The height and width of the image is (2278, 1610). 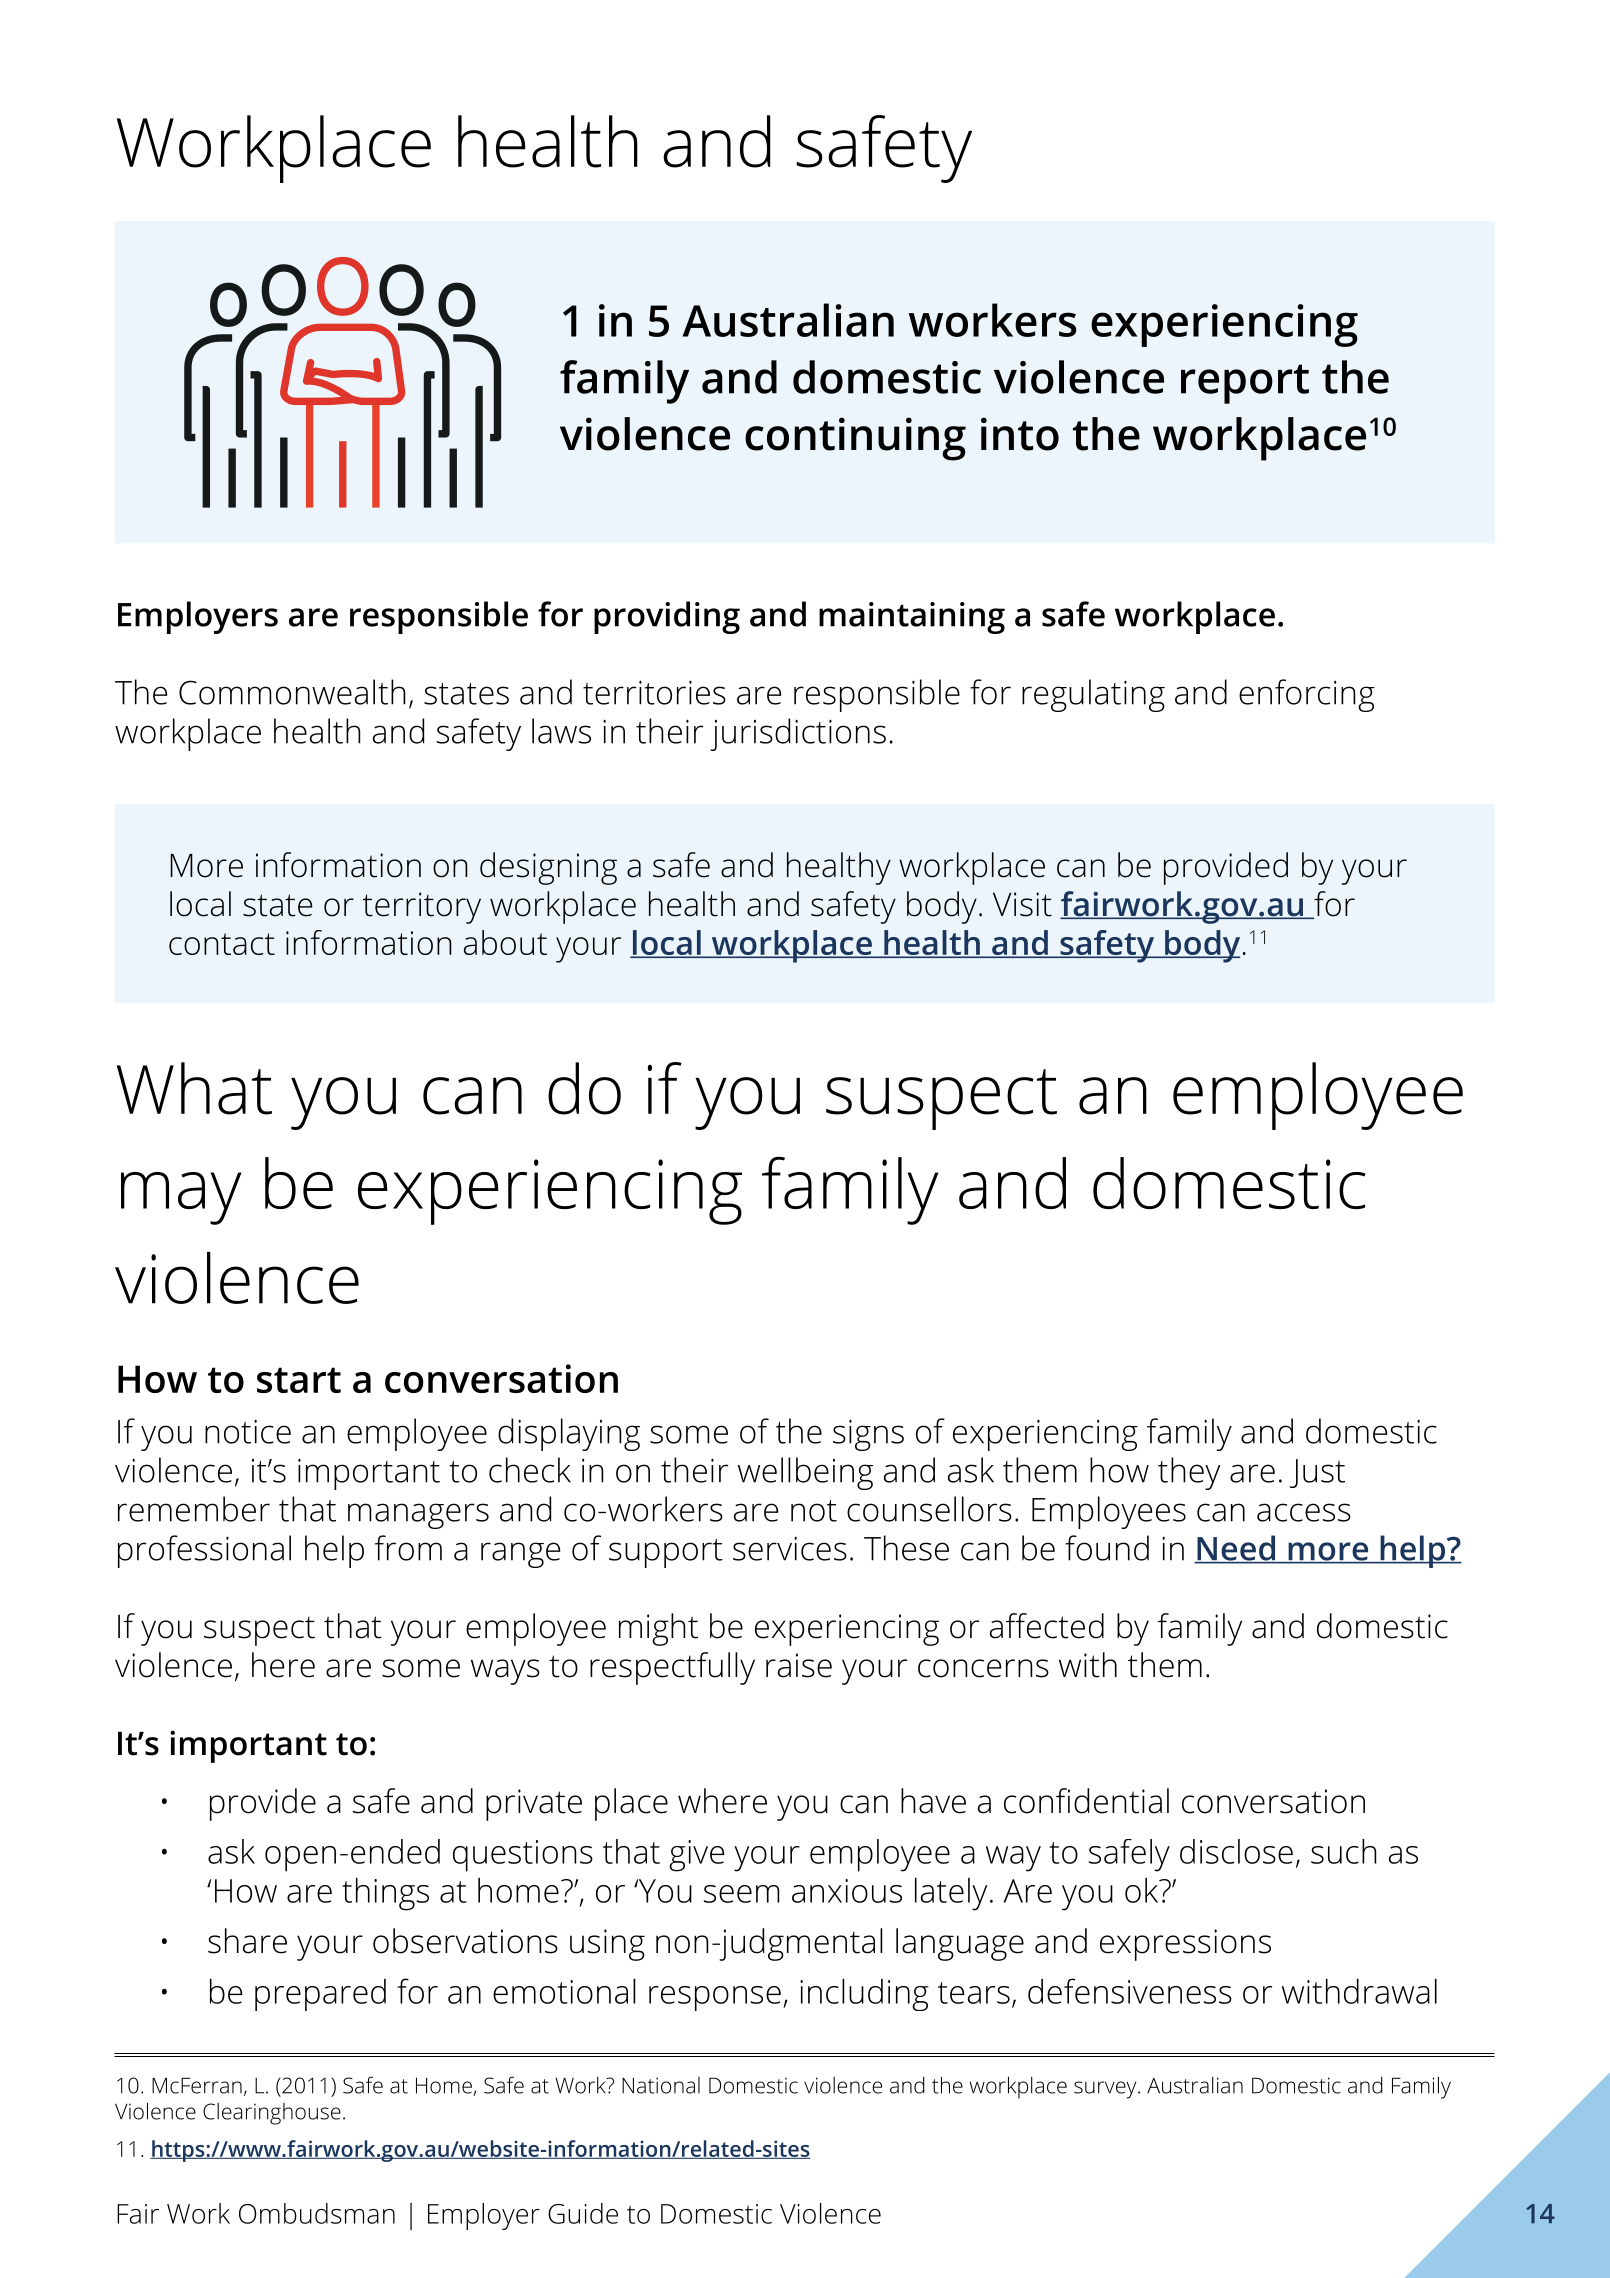 What do you see at coordinates (799, 1665) in the image?
I see `raise` at bounding box center [799, 1665].
